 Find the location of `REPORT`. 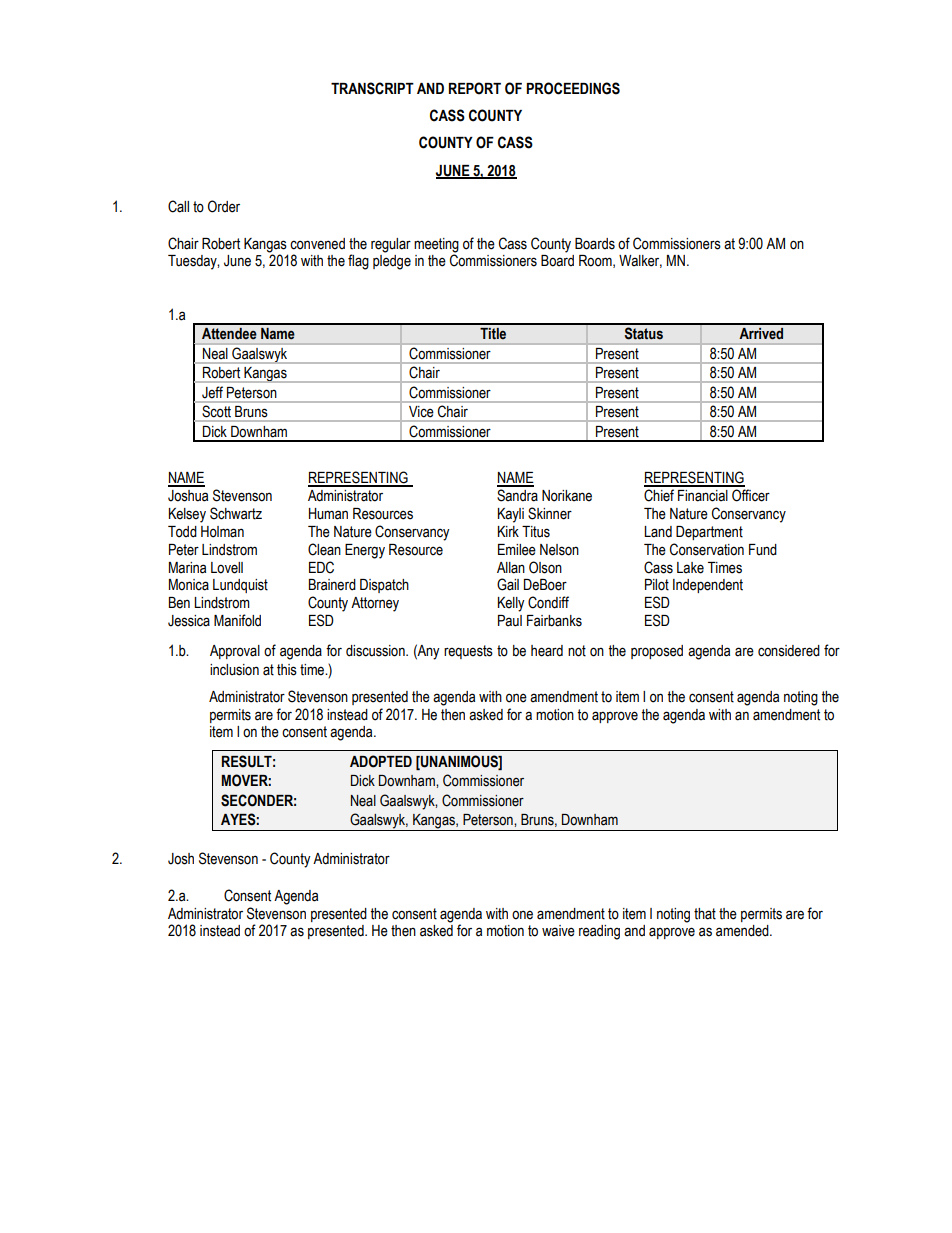

REPORT is located at coordinates (475, 88).
